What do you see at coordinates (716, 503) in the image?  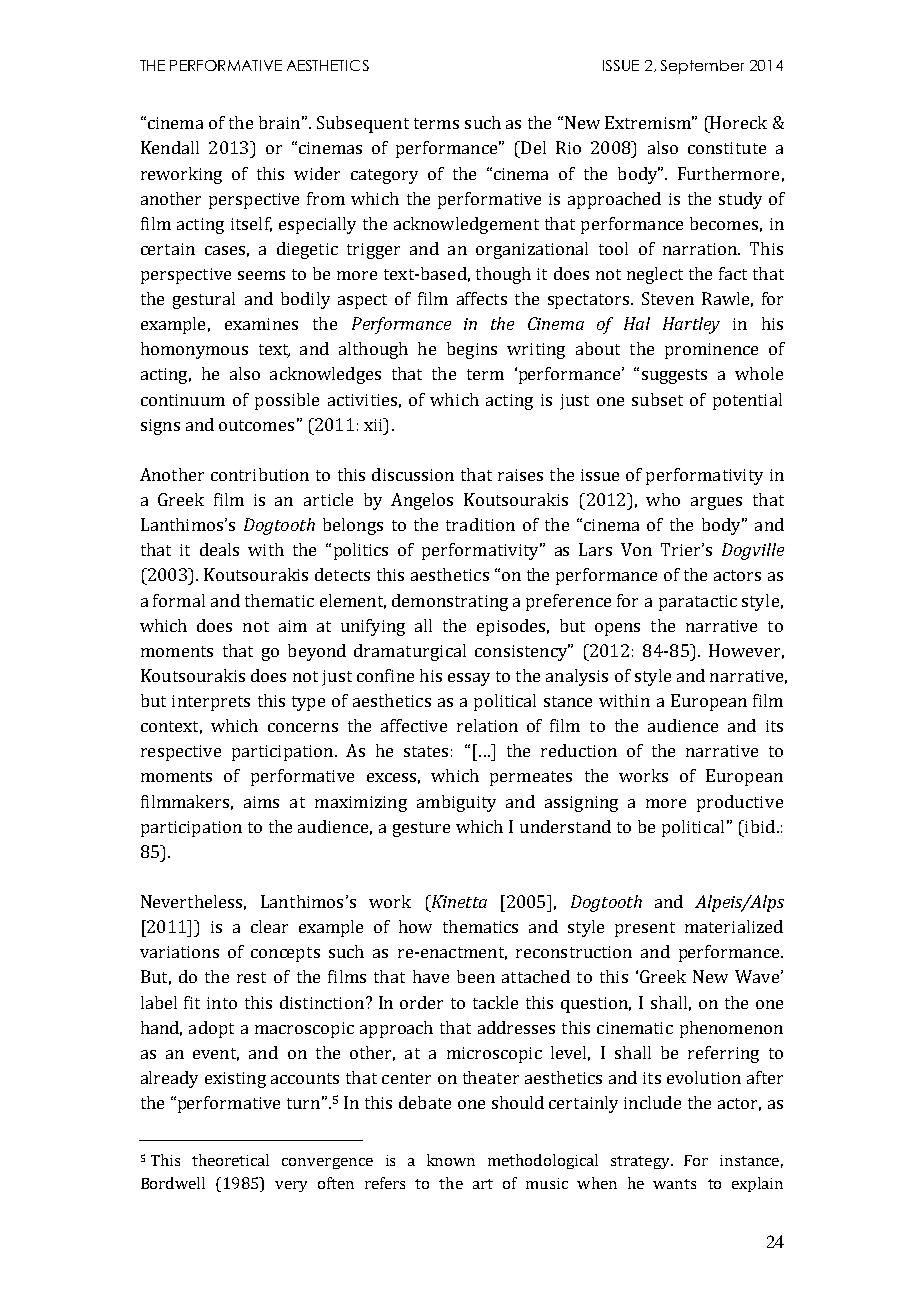 I see `argues` at bounding box center [716, 503].
